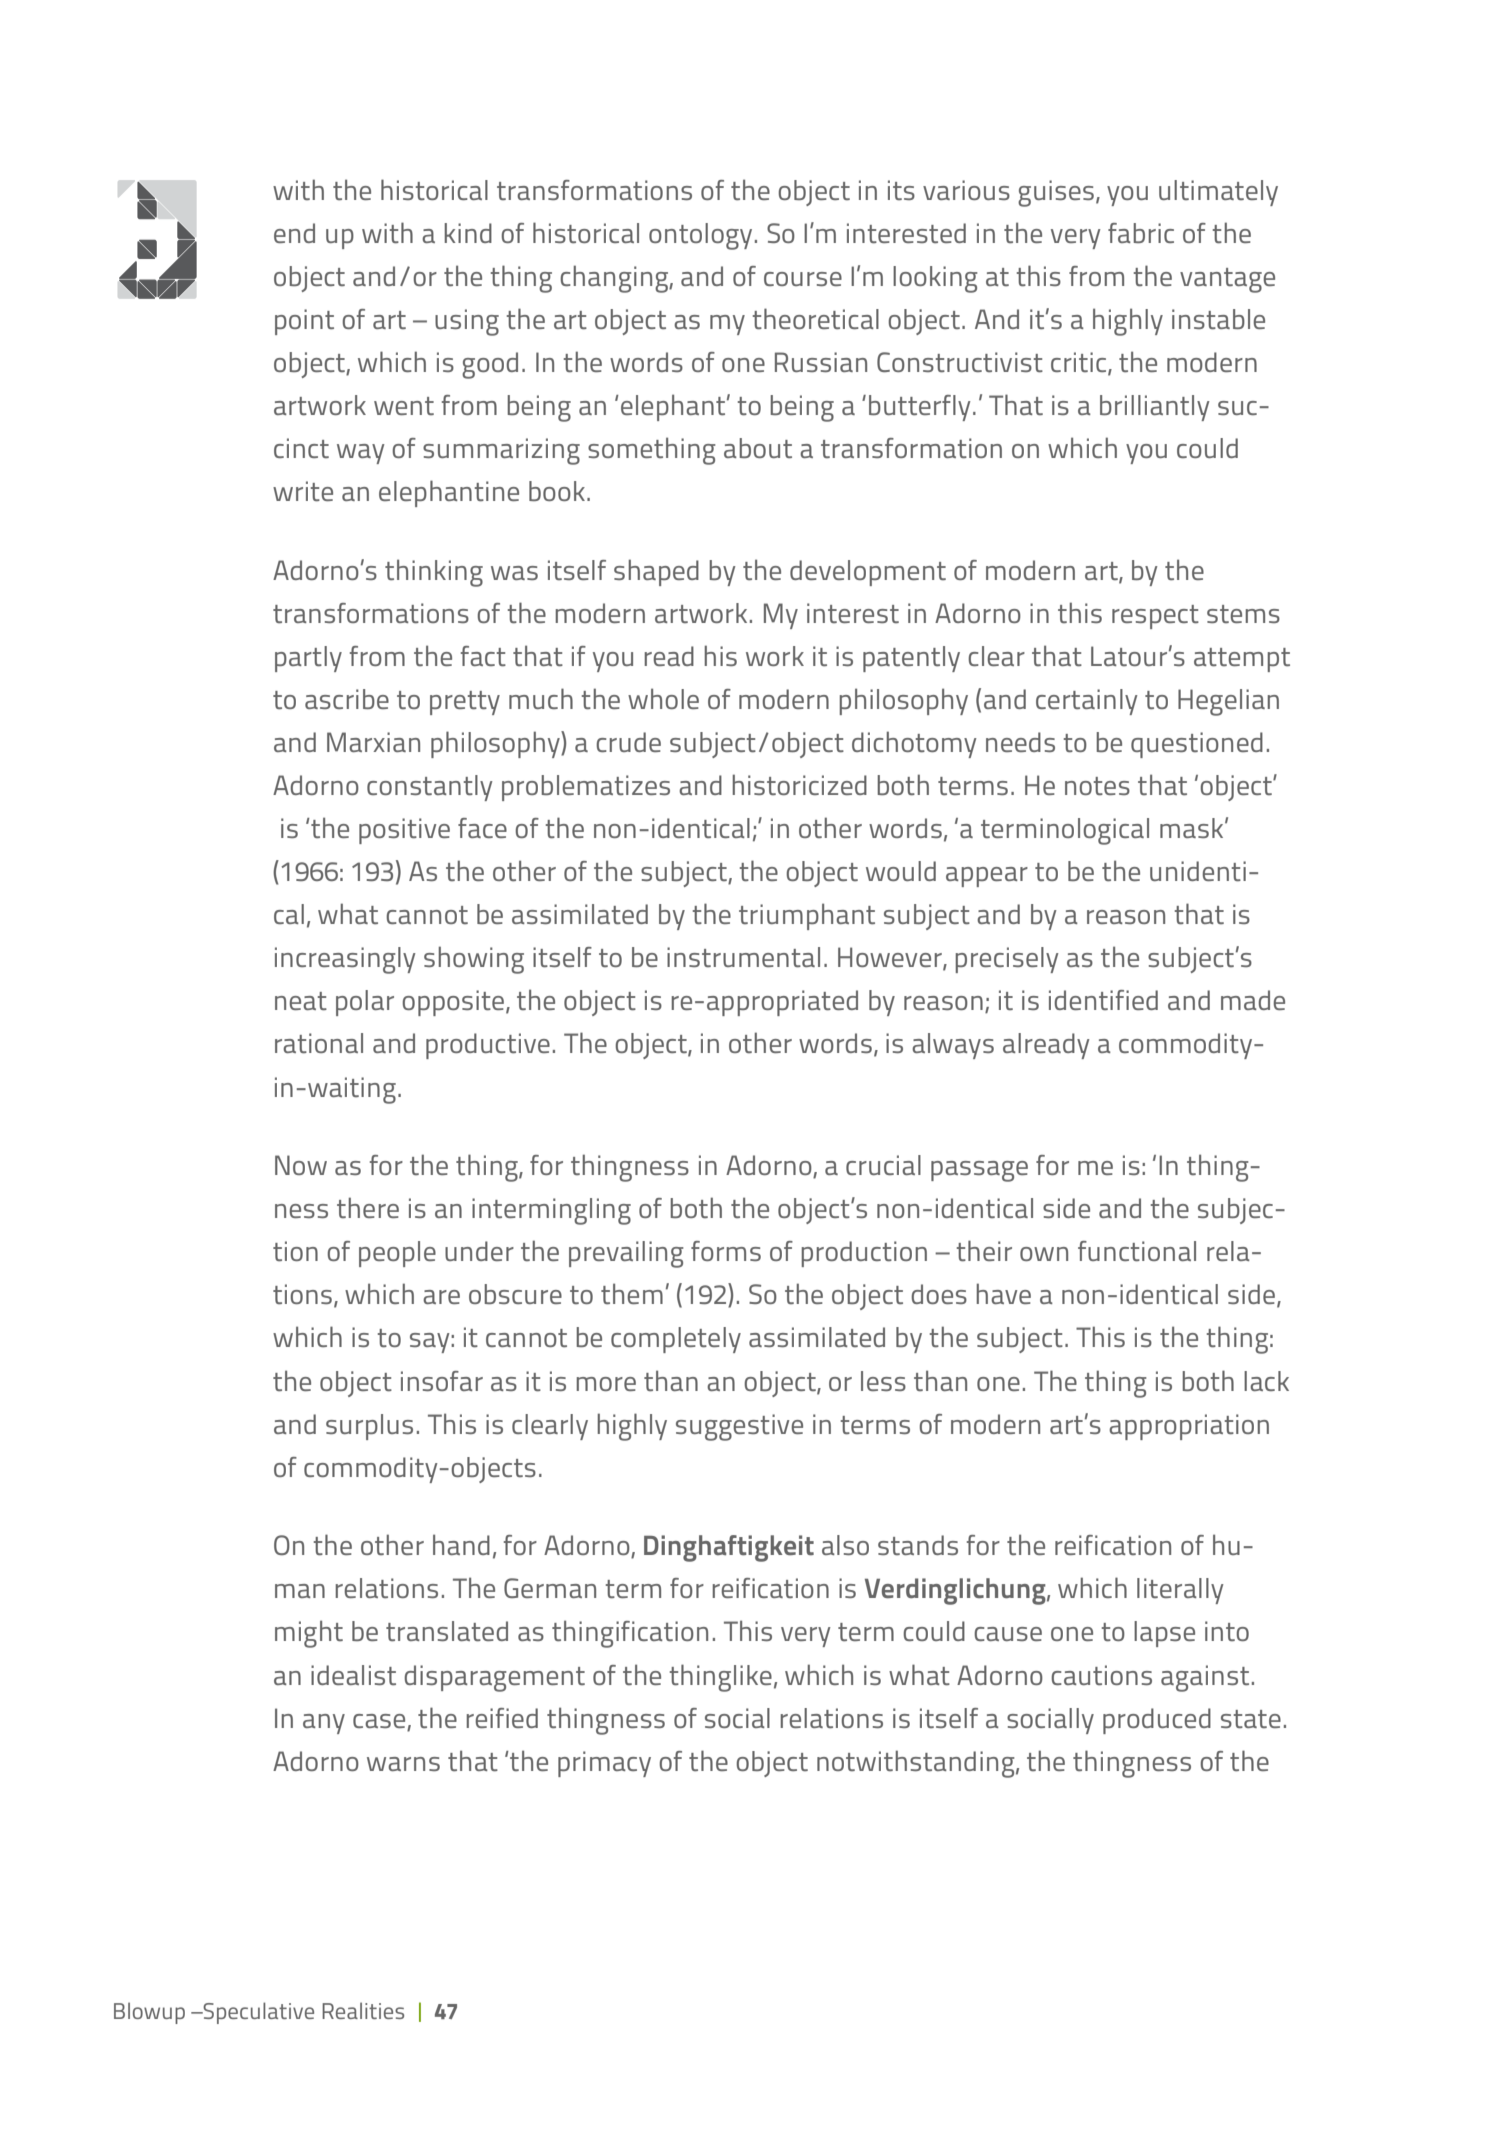 This image has width=1507, height=2131. Describe the element at coordinates (1103, 1000) in the image. I see `identified` at that location.
